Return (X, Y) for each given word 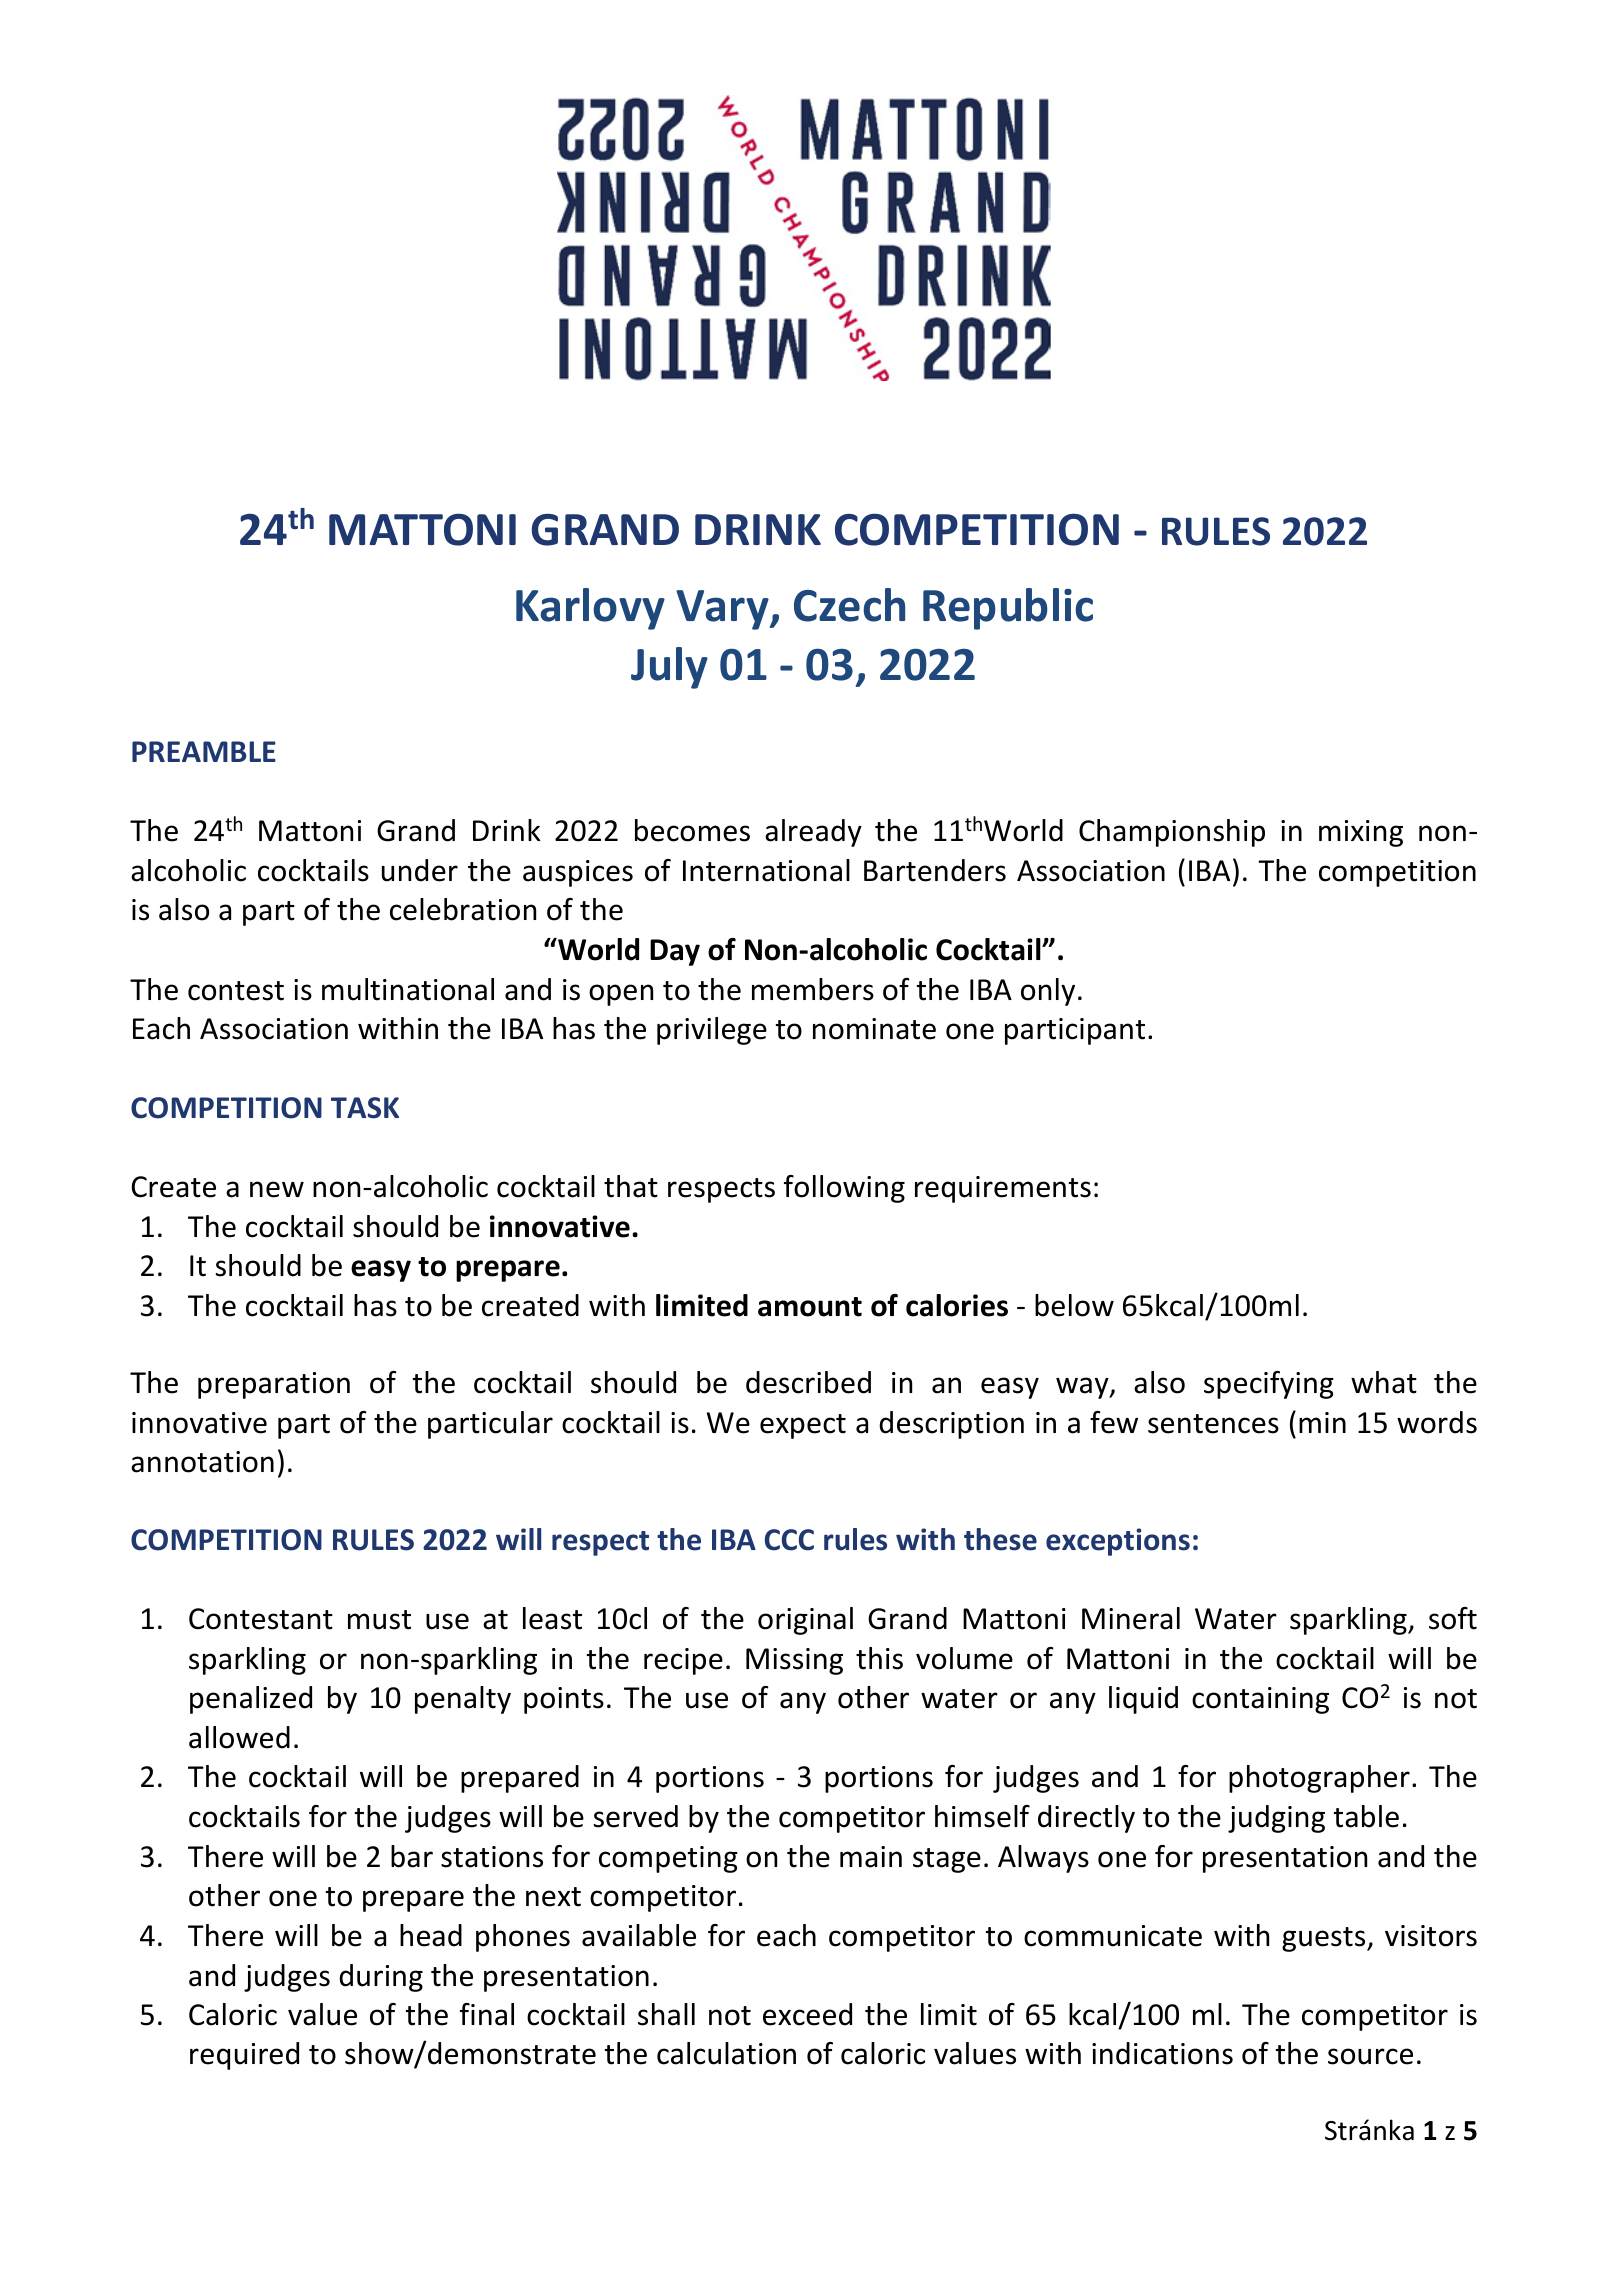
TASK (365, 1108)
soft (1453, 1618)
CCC (789, 1540)
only (1048, 992)
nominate (874, 1029)
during (381, 1978)
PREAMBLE (204, 751)
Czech (849, 605)
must (379, 1620)
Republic (1008, 609)
